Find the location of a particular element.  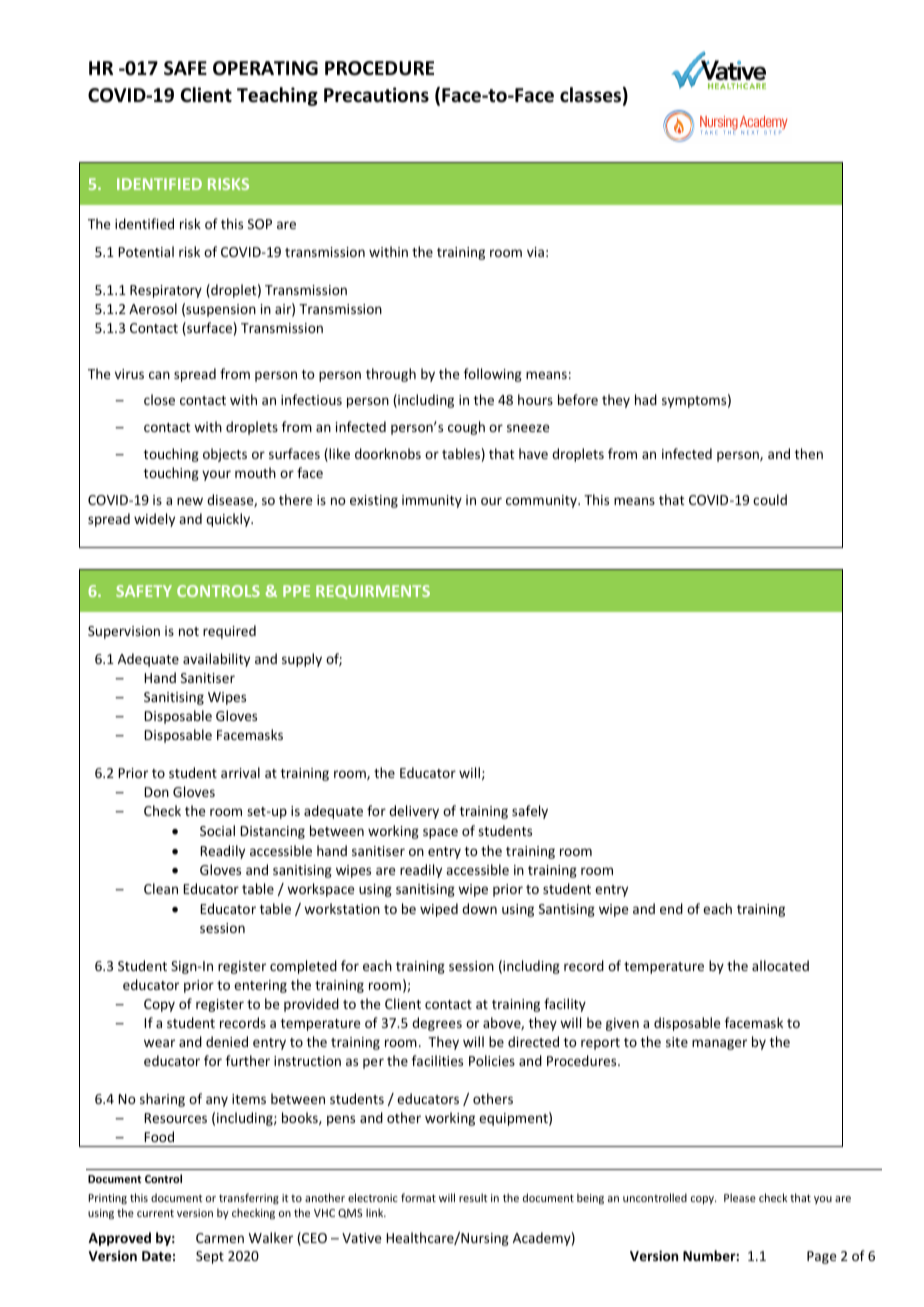

could is located at coordinates (770, 499).
